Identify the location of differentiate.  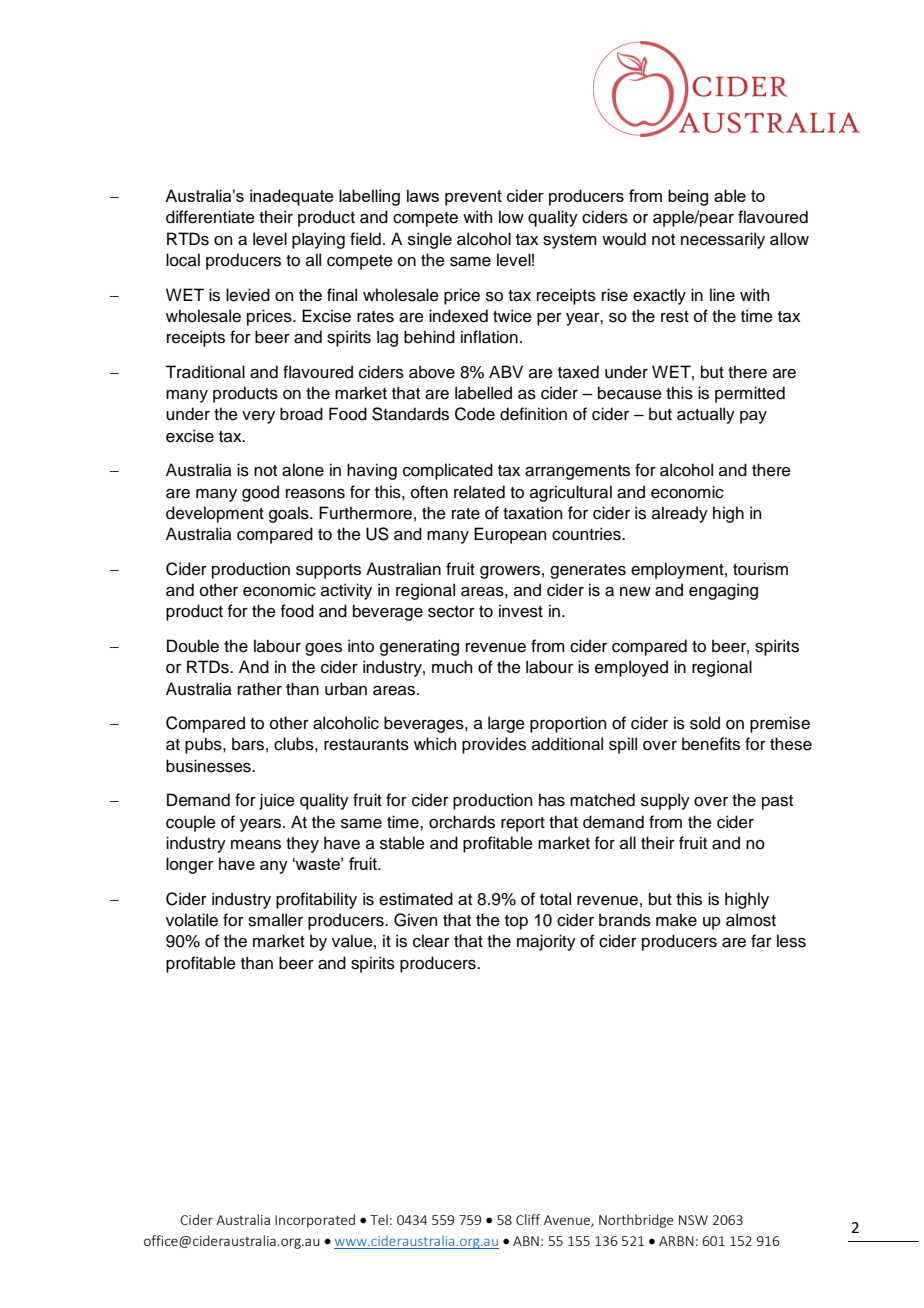
(210, 217).
